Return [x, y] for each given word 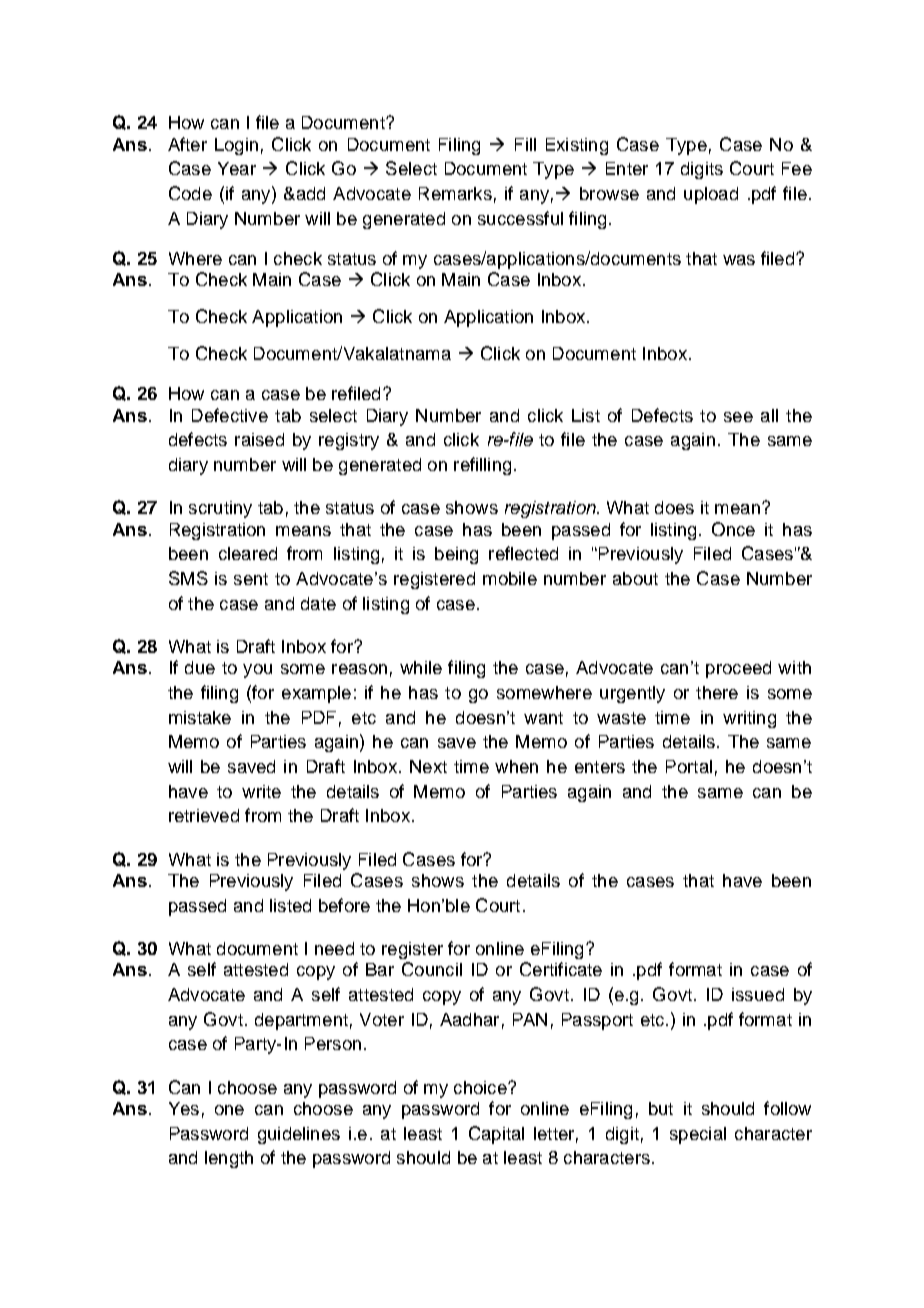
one [229, 1110]
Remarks [455, 193]
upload [711, 195]
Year [237, 168]
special [698, 1135]
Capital [496, 1135]
